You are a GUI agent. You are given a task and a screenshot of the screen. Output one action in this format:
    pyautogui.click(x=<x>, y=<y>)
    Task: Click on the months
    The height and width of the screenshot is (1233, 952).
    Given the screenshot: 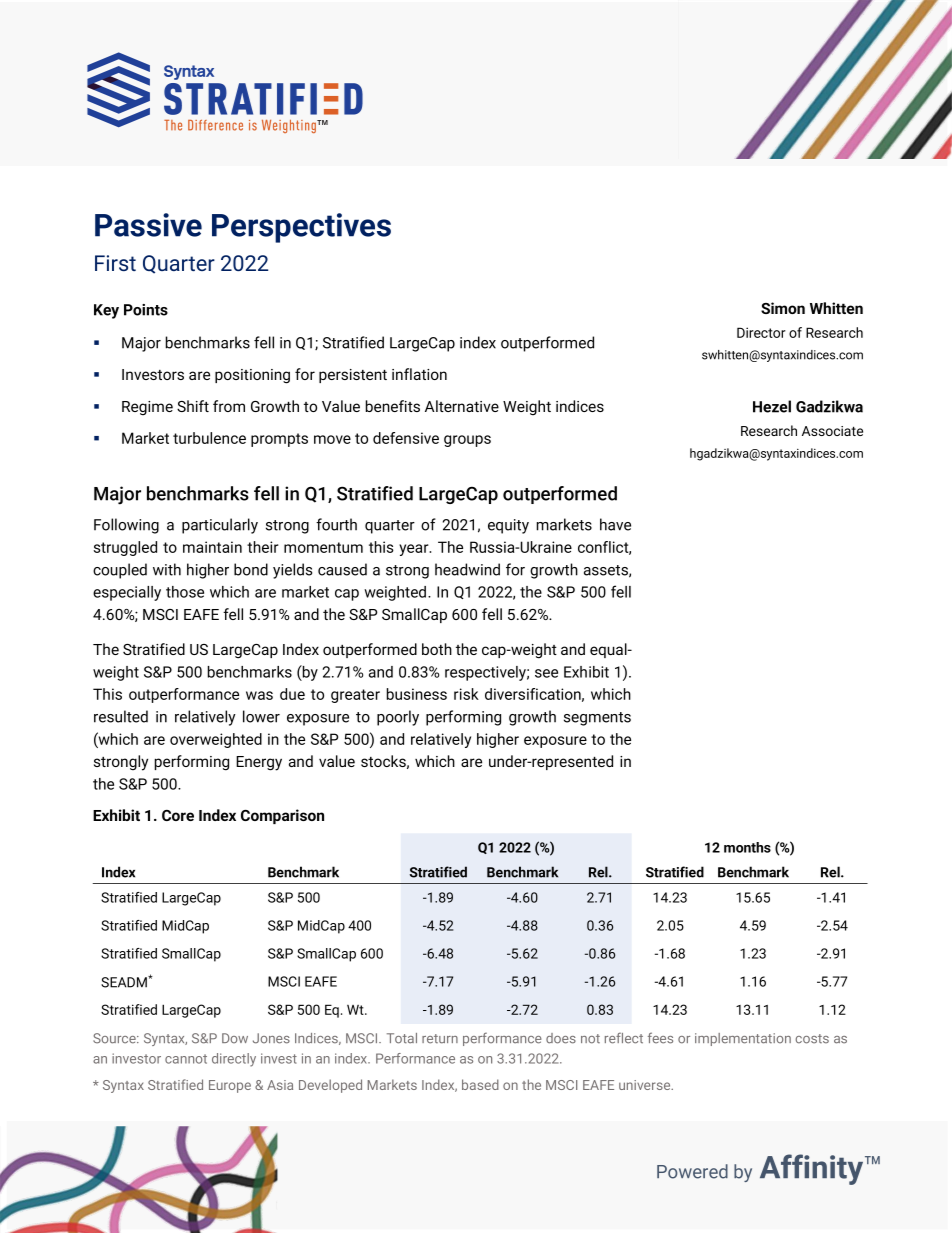 What is the action you would take?
    pyautogui.click(x=747, y=847)
